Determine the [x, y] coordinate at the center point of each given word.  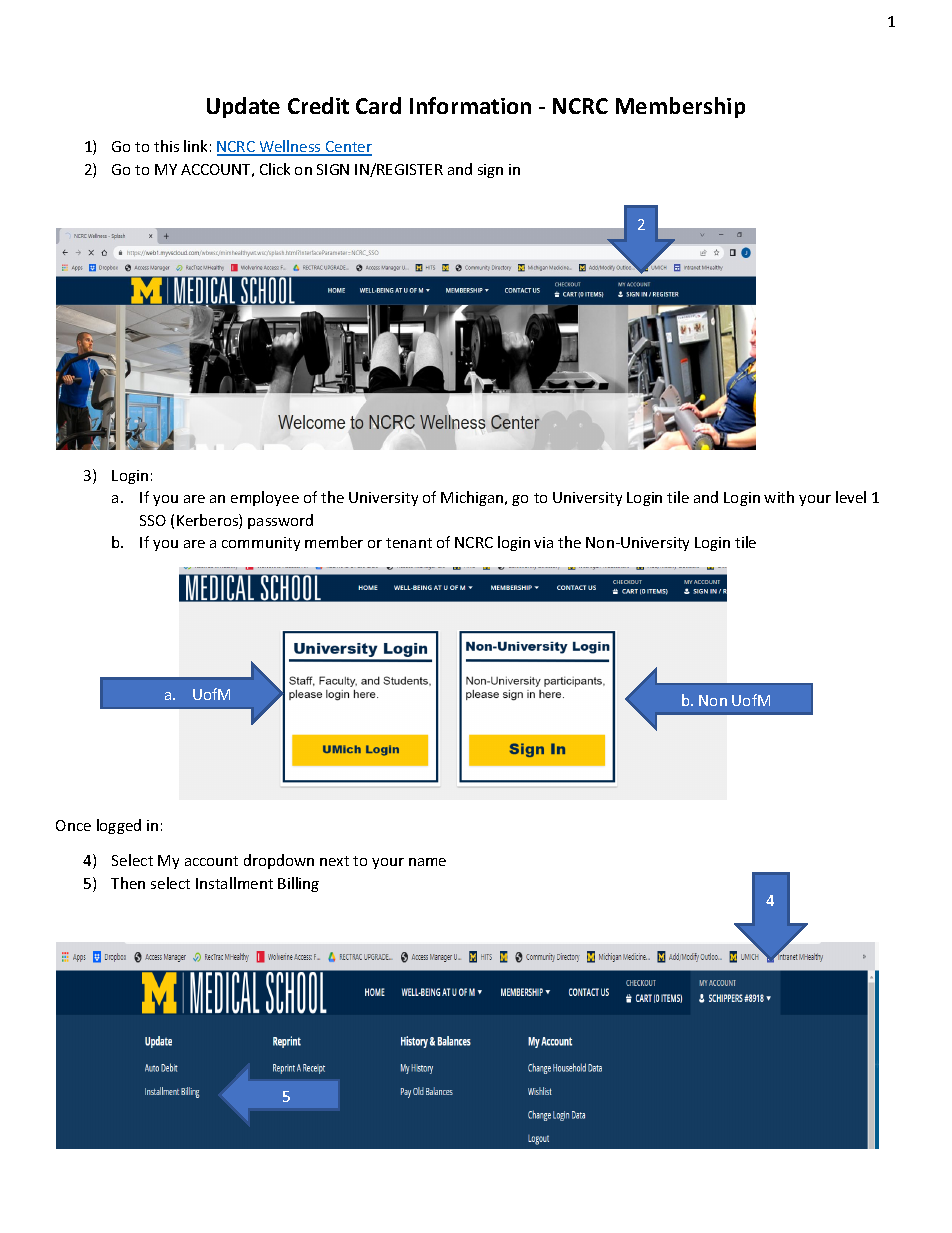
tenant [409, 543]
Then [128, 883]
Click [275, 169]
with [779, 497]
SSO [153, 520]
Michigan [473, 498]
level [851, 497]
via [543, 542]
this [166, 146]
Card [378, 105]
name [427, 862]
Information [470, 105]
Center [348, 148]
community [261, 544]
